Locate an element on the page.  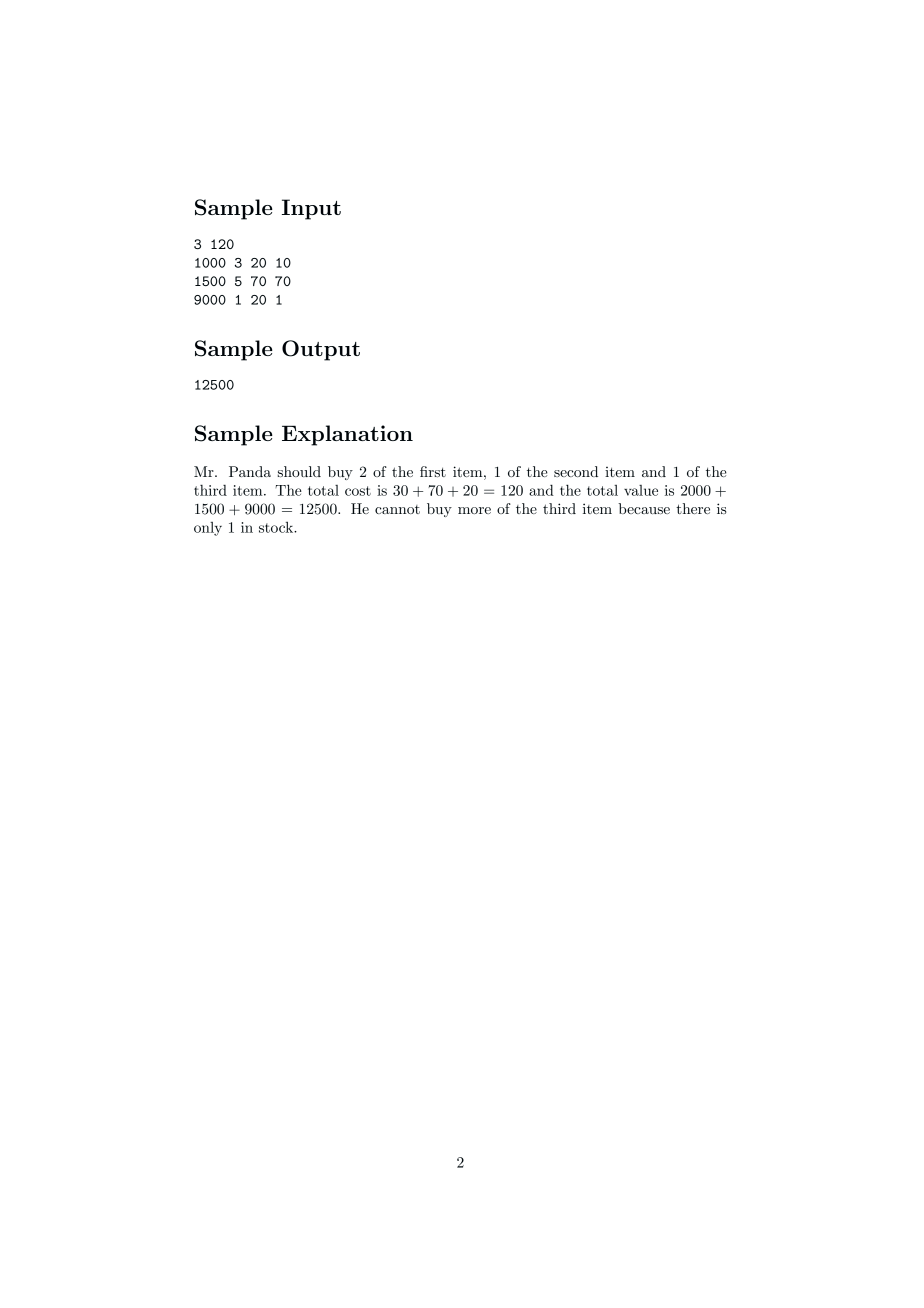
stock is located at coordinates (277, 527).
